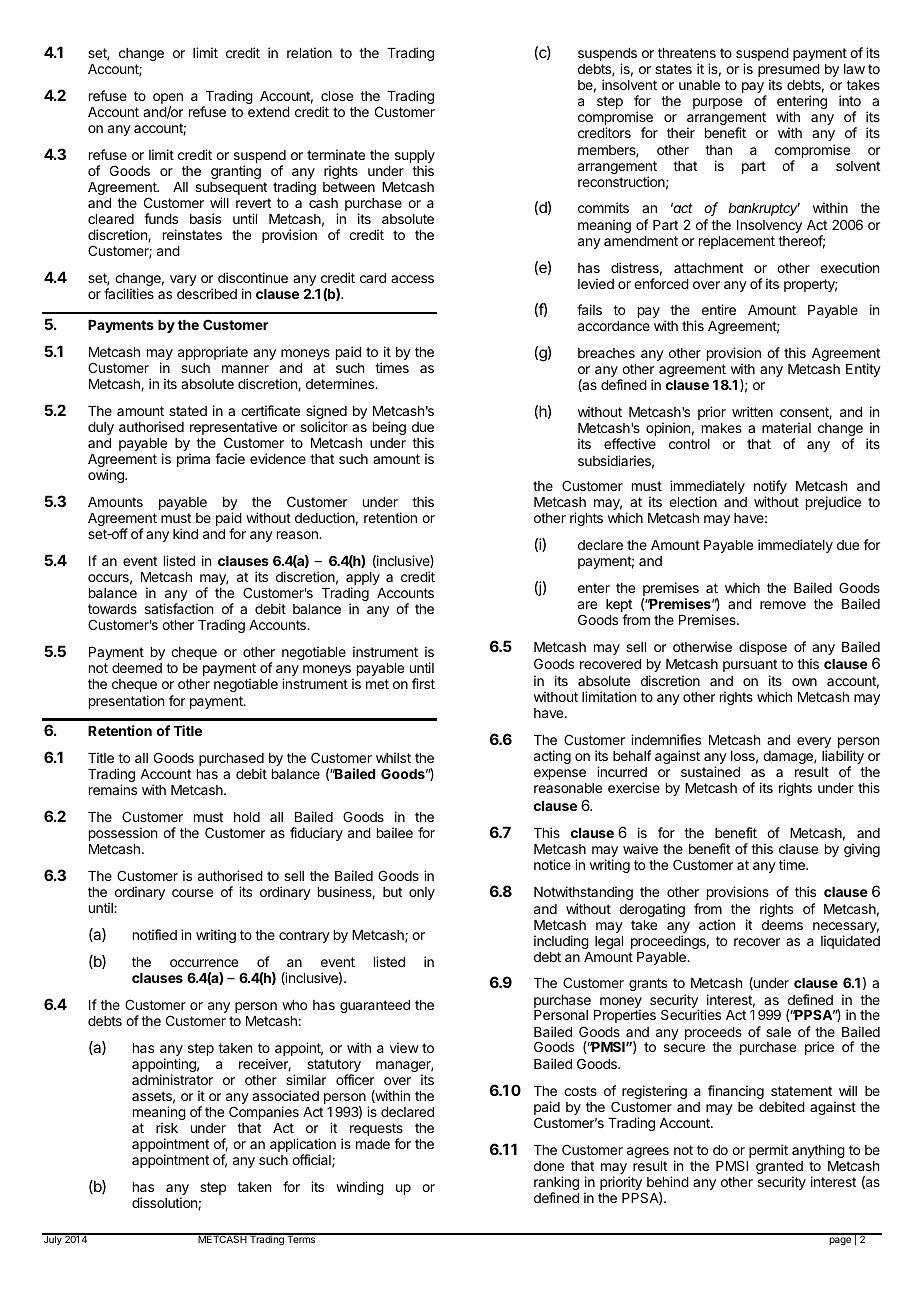  I want to click on open, so click(168, 100).
